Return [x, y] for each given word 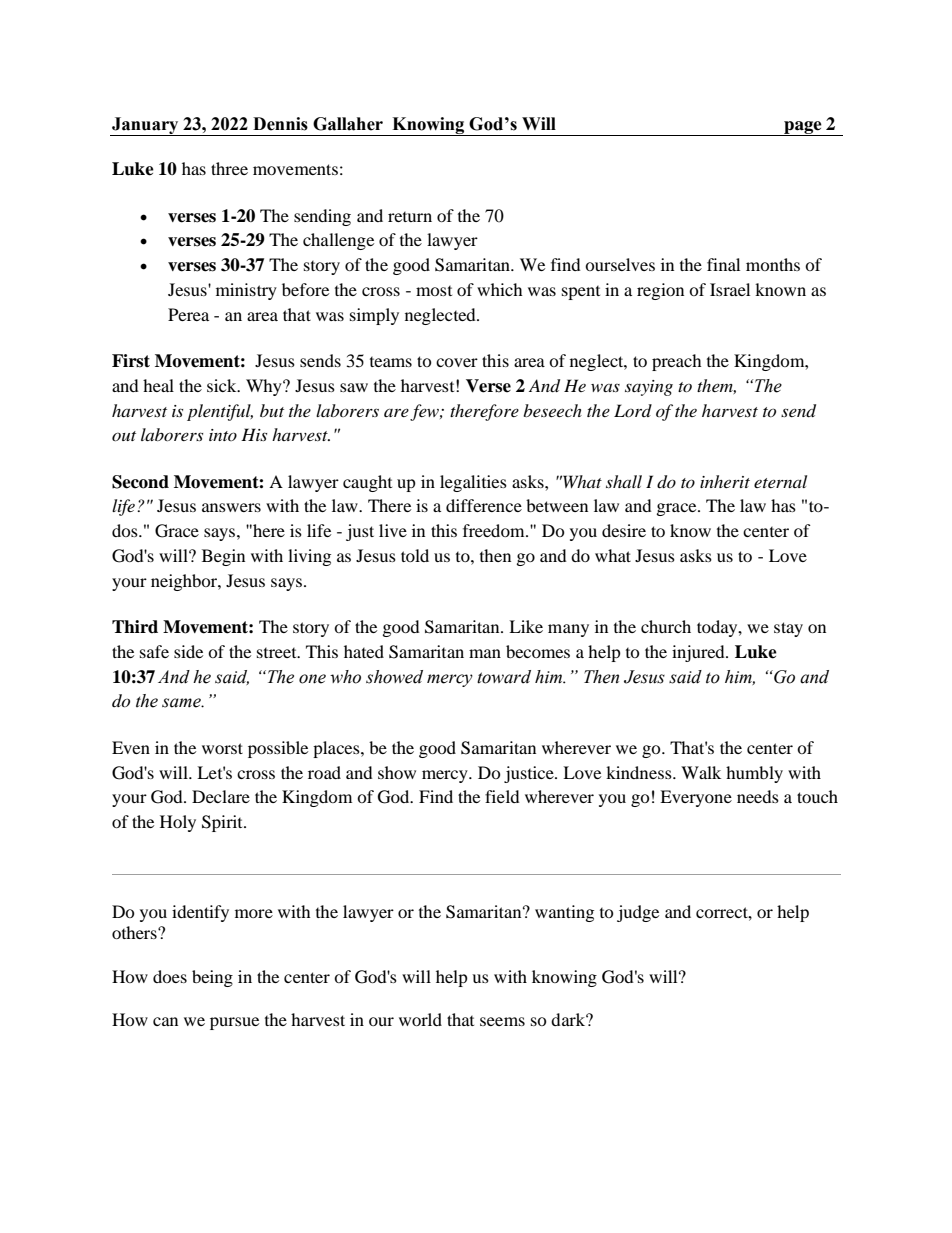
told [415, 555]
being [212, 978]
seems [502, 1021]
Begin [223, 557]
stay [788, 629]
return [410, 217]
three [229, 168]
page [803, 128]
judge [638, 913]
